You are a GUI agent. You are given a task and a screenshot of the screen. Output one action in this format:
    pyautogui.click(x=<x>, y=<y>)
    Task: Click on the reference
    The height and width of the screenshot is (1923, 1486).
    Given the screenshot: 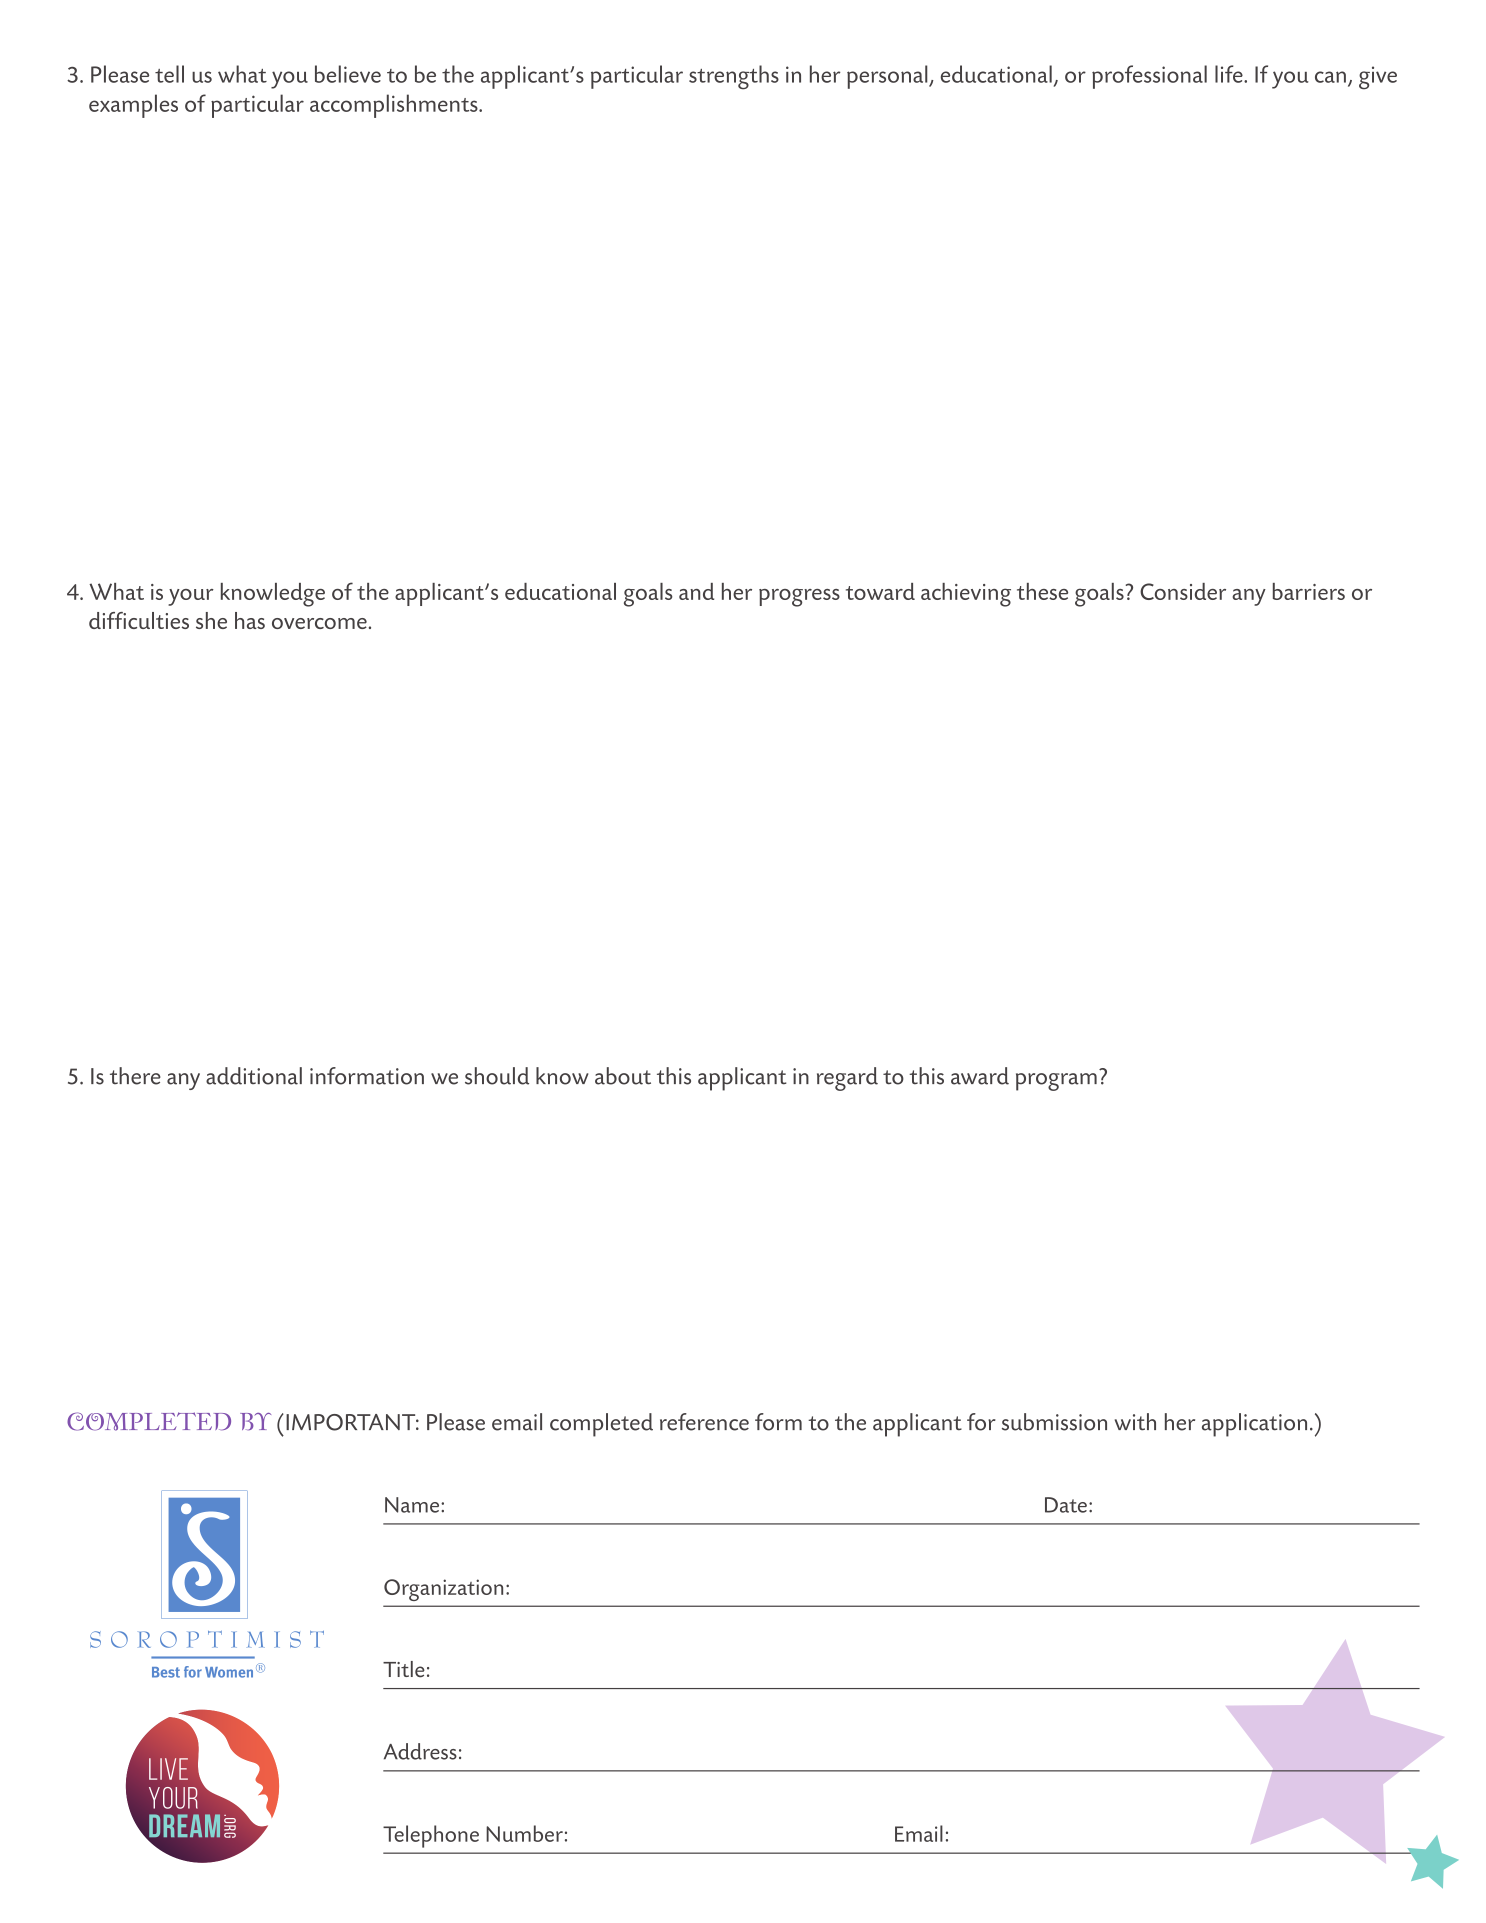 What is the action you would take?
    pyautogui.click(x=704, y=1422)
